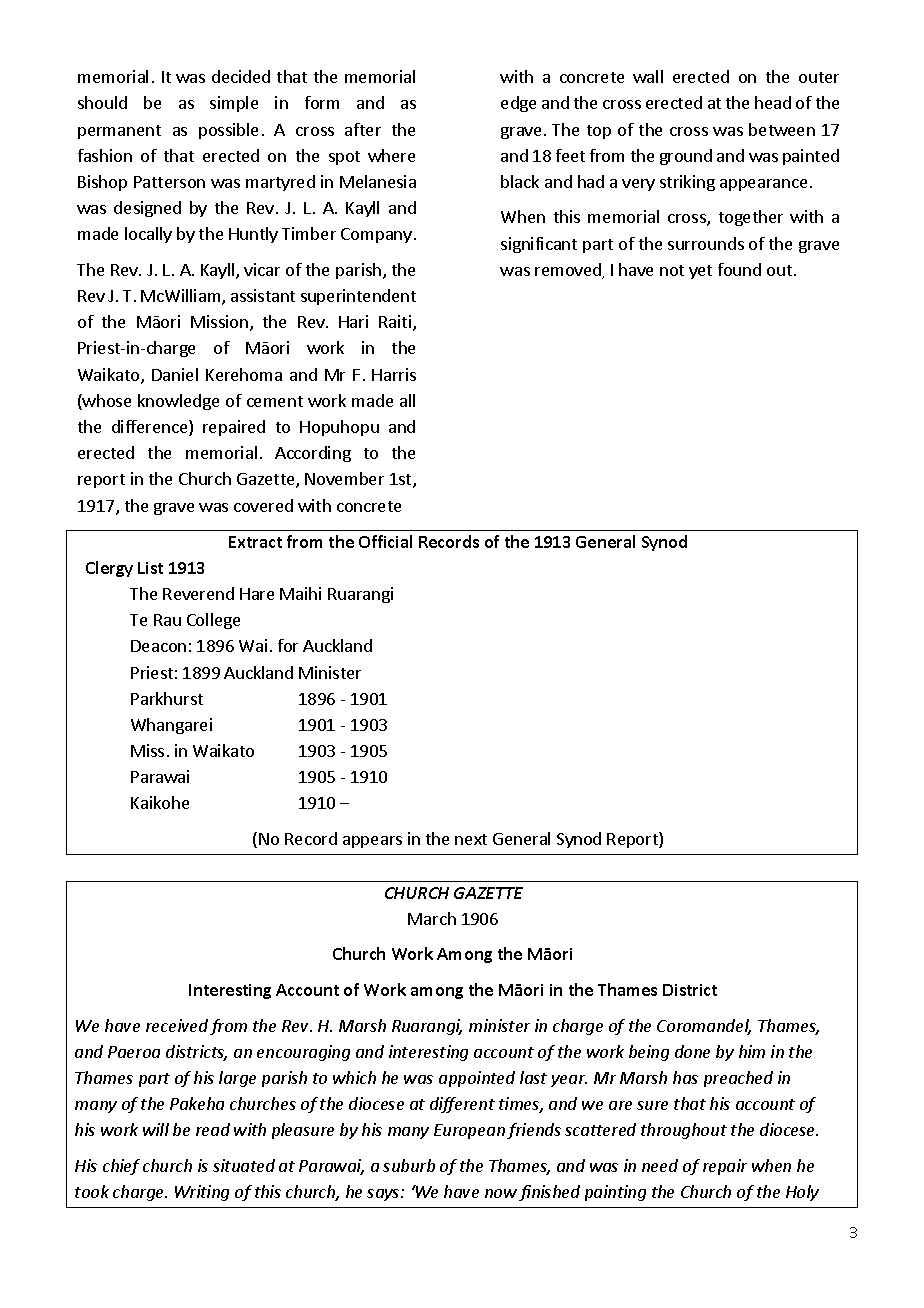  Describe the element at coordinates (752, 1051) in the screenshot. I see `him` at that location.
